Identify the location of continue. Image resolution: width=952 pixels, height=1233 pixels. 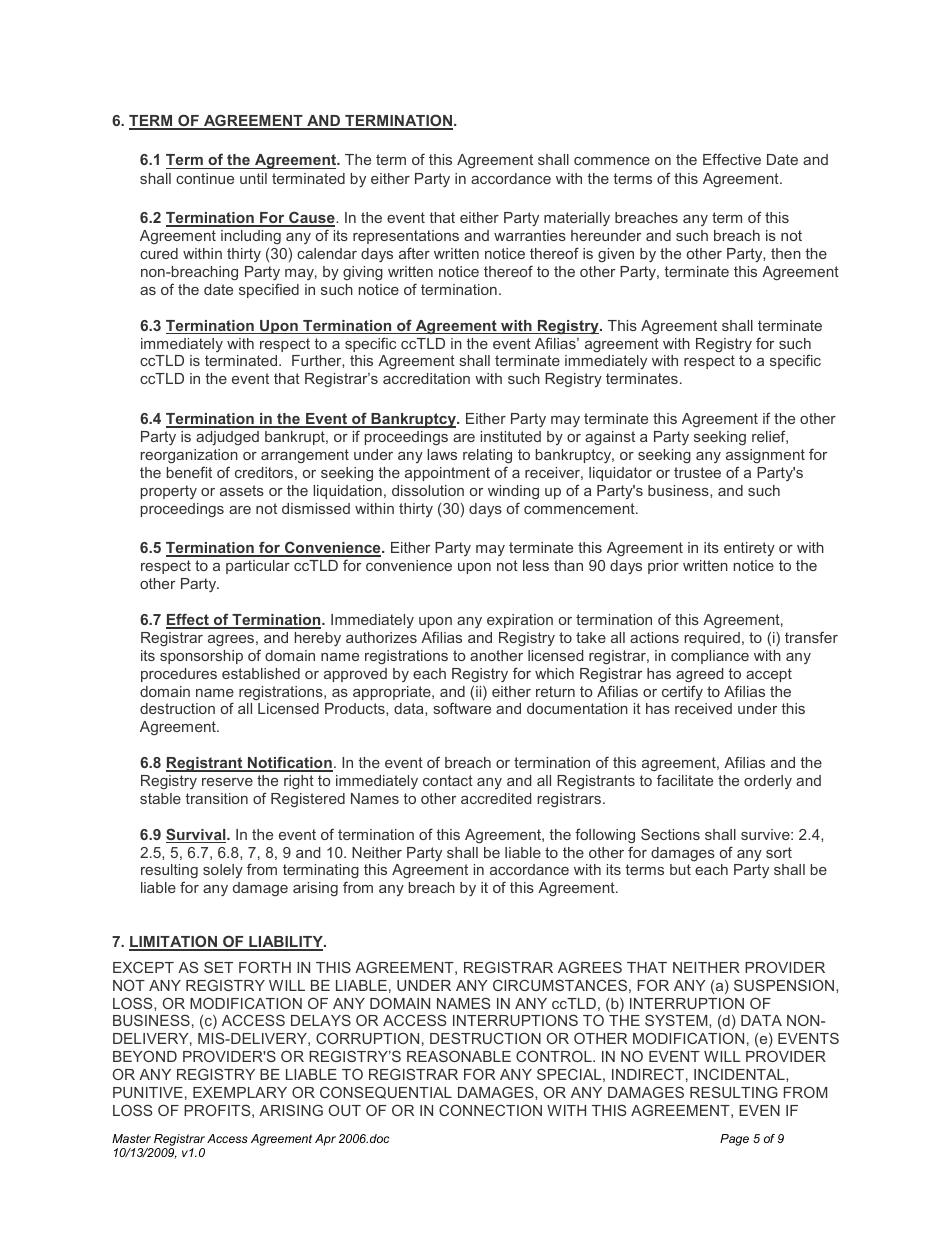
(205, 178).
